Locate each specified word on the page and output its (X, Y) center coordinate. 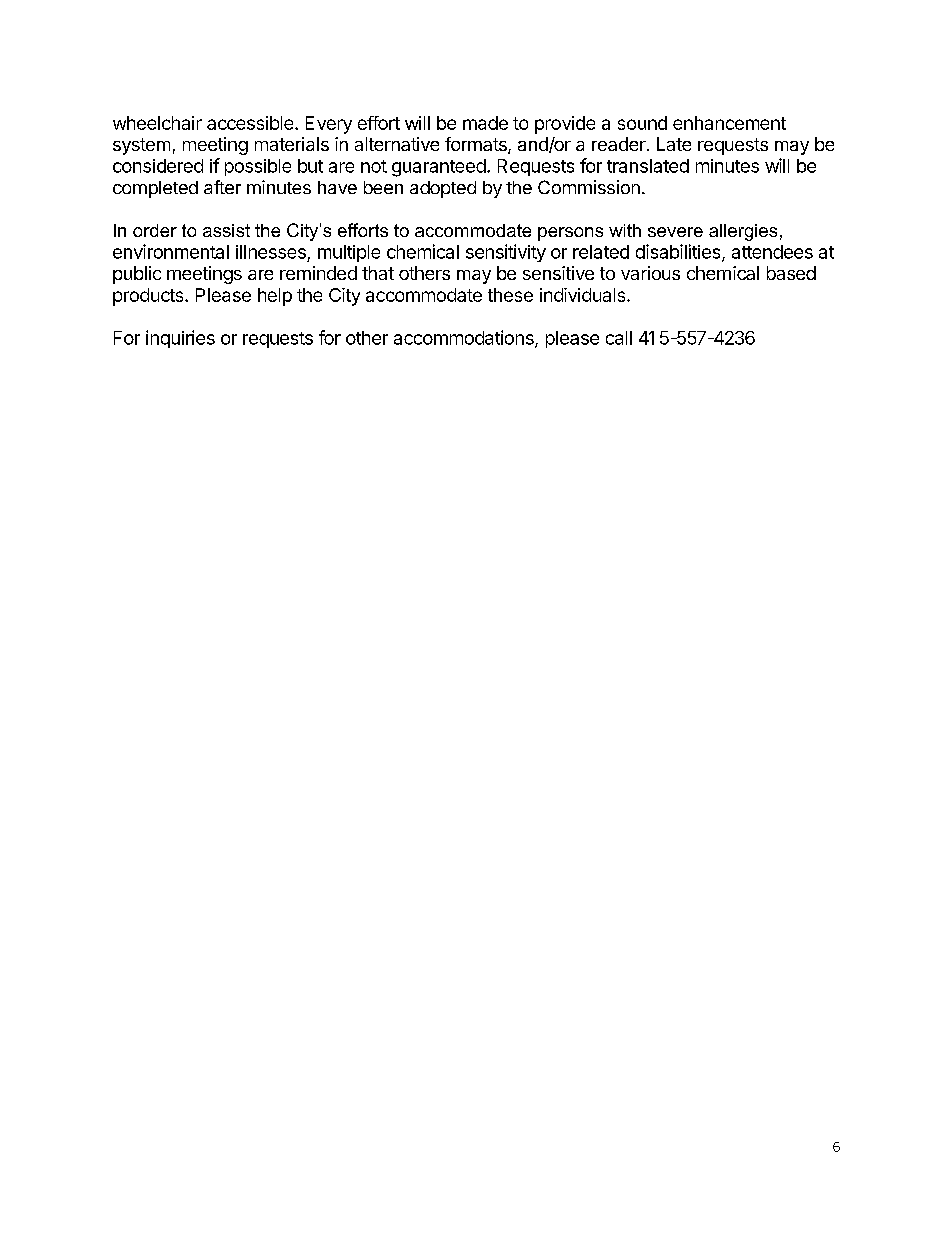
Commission (589, 187)
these (510, 295)
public (137, 275)
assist (226, 230)
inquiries (180, 339)
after (222, 187)
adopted (443, 189)
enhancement (729, 123)
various (650, 273)
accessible (250, 123)
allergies (743, 232)
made (485, 123)
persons (570, 234)
